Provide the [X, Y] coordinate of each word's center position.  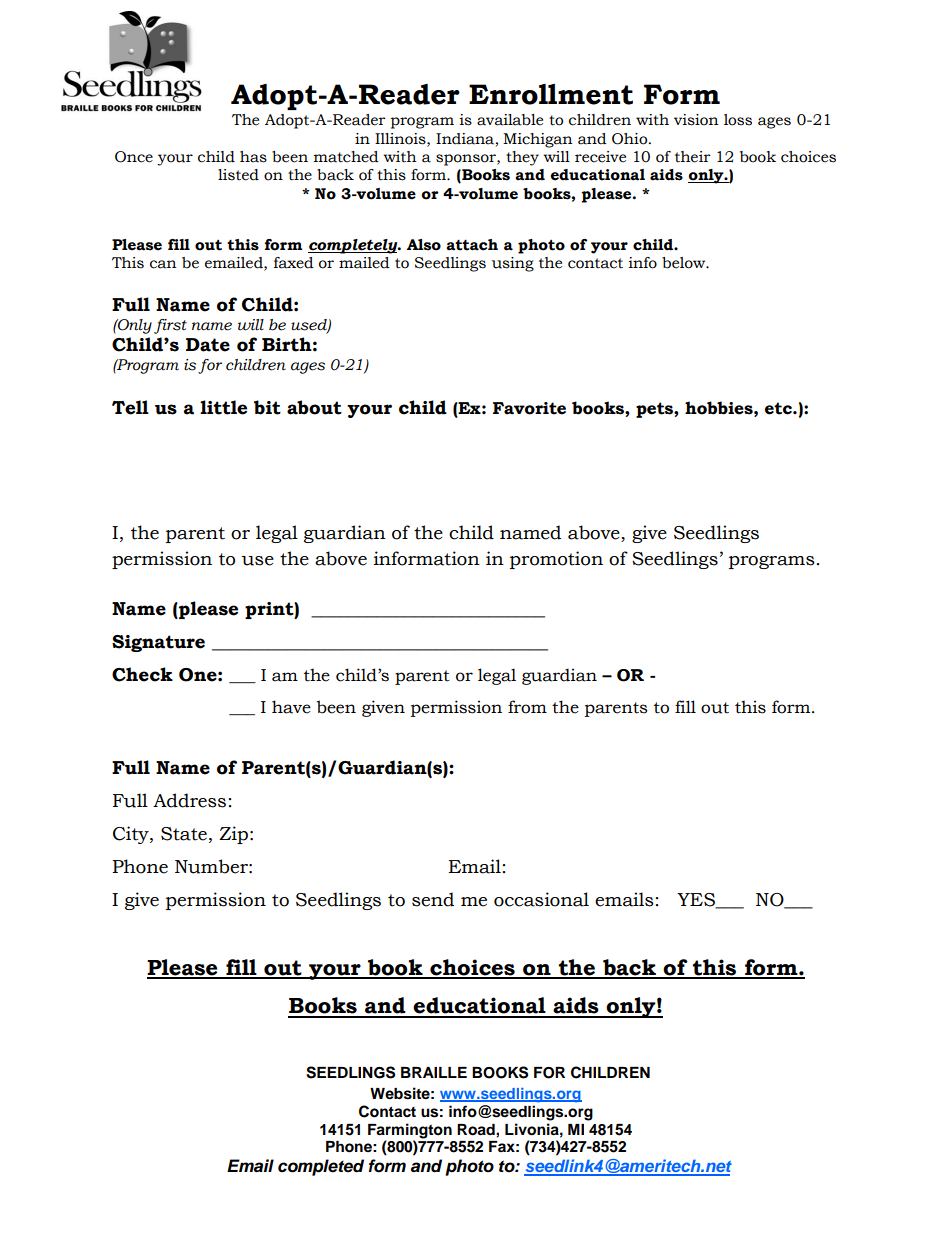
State [184, 834]
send [433, 899]
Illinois [401, 139]
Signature [158, 643]
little [223, 407]
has [253, 157]
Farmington [410, 1131]
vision [696, 120]
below [685, 263]
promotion [556, 560]
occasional [541, 899]
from [527, 707]
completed [321, 1167]
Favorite [529, 408]
